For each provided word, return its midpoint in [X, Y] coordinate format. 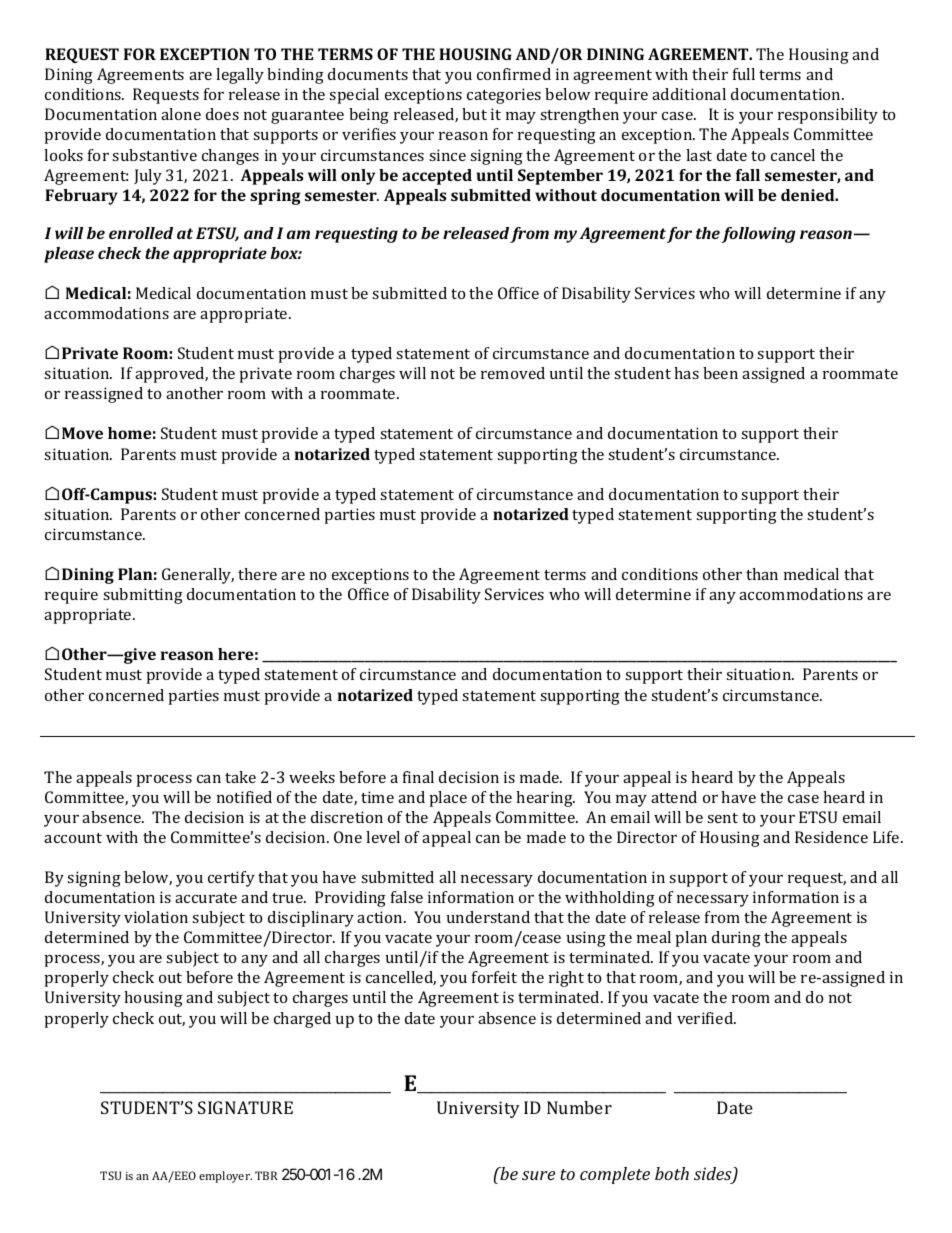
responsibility [828, 116]
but [474, 114]
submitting [143, 596]
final [418, 777]
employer [225, 1177]
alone [181, 114]
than [762, 574]
